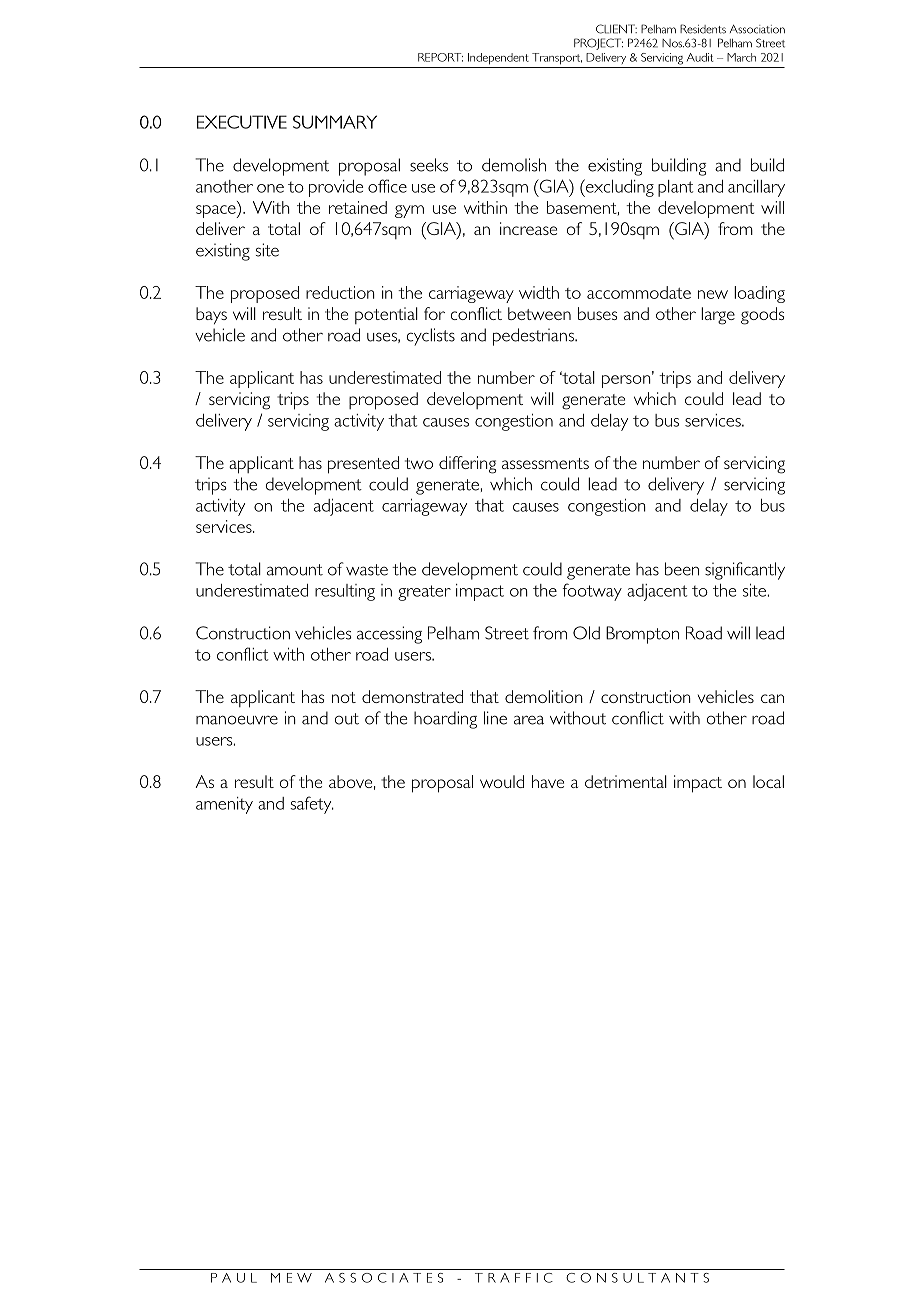  What do you see at coordinates (363, 465) in the image?
I see `presented` at bounding box center [363, 465].
